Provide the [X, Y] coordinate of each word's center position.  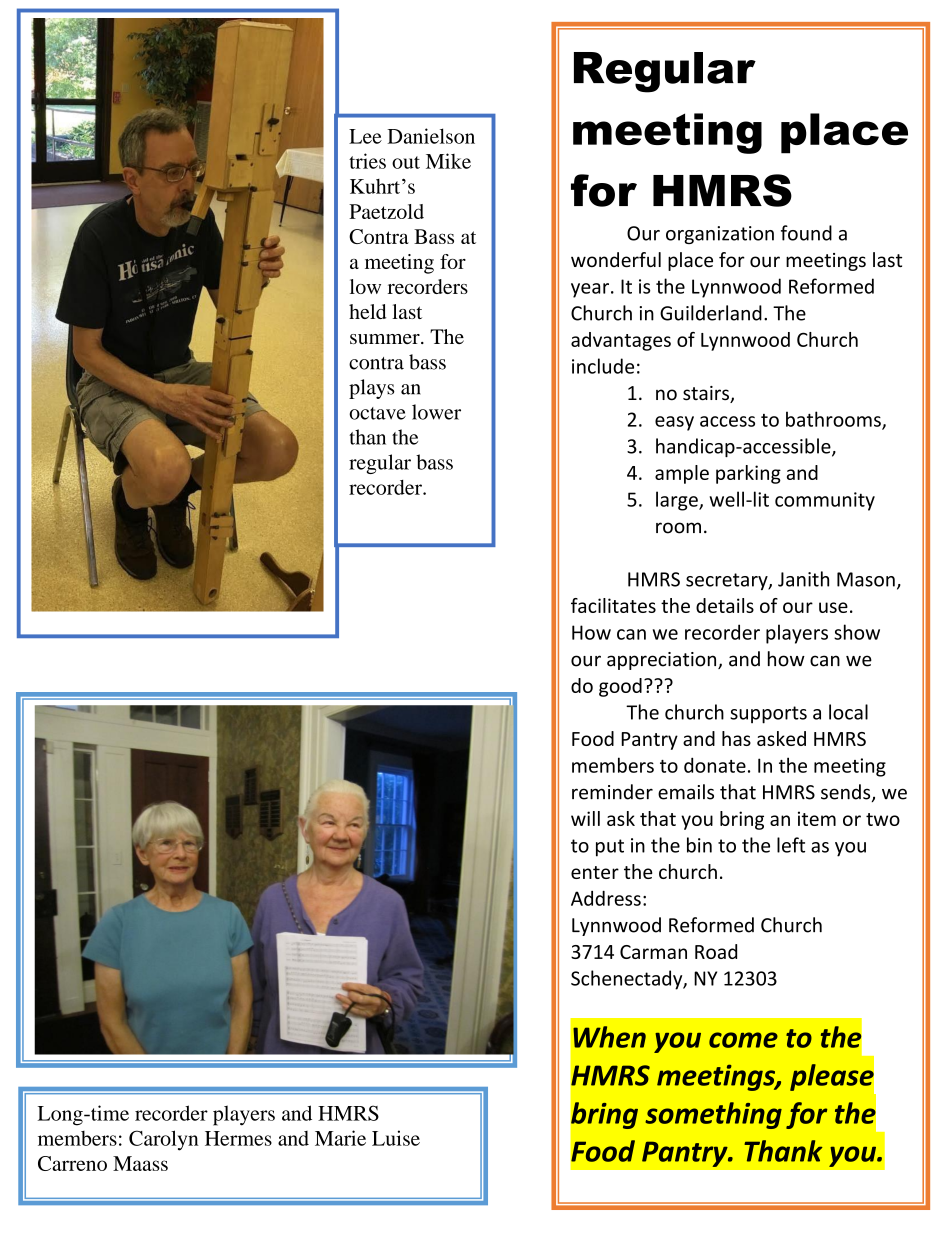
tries [367, 161]
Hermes [238, 1138]
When [609, 1037]
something [713, 1115]
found [806, 233]
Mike [448, 161]
